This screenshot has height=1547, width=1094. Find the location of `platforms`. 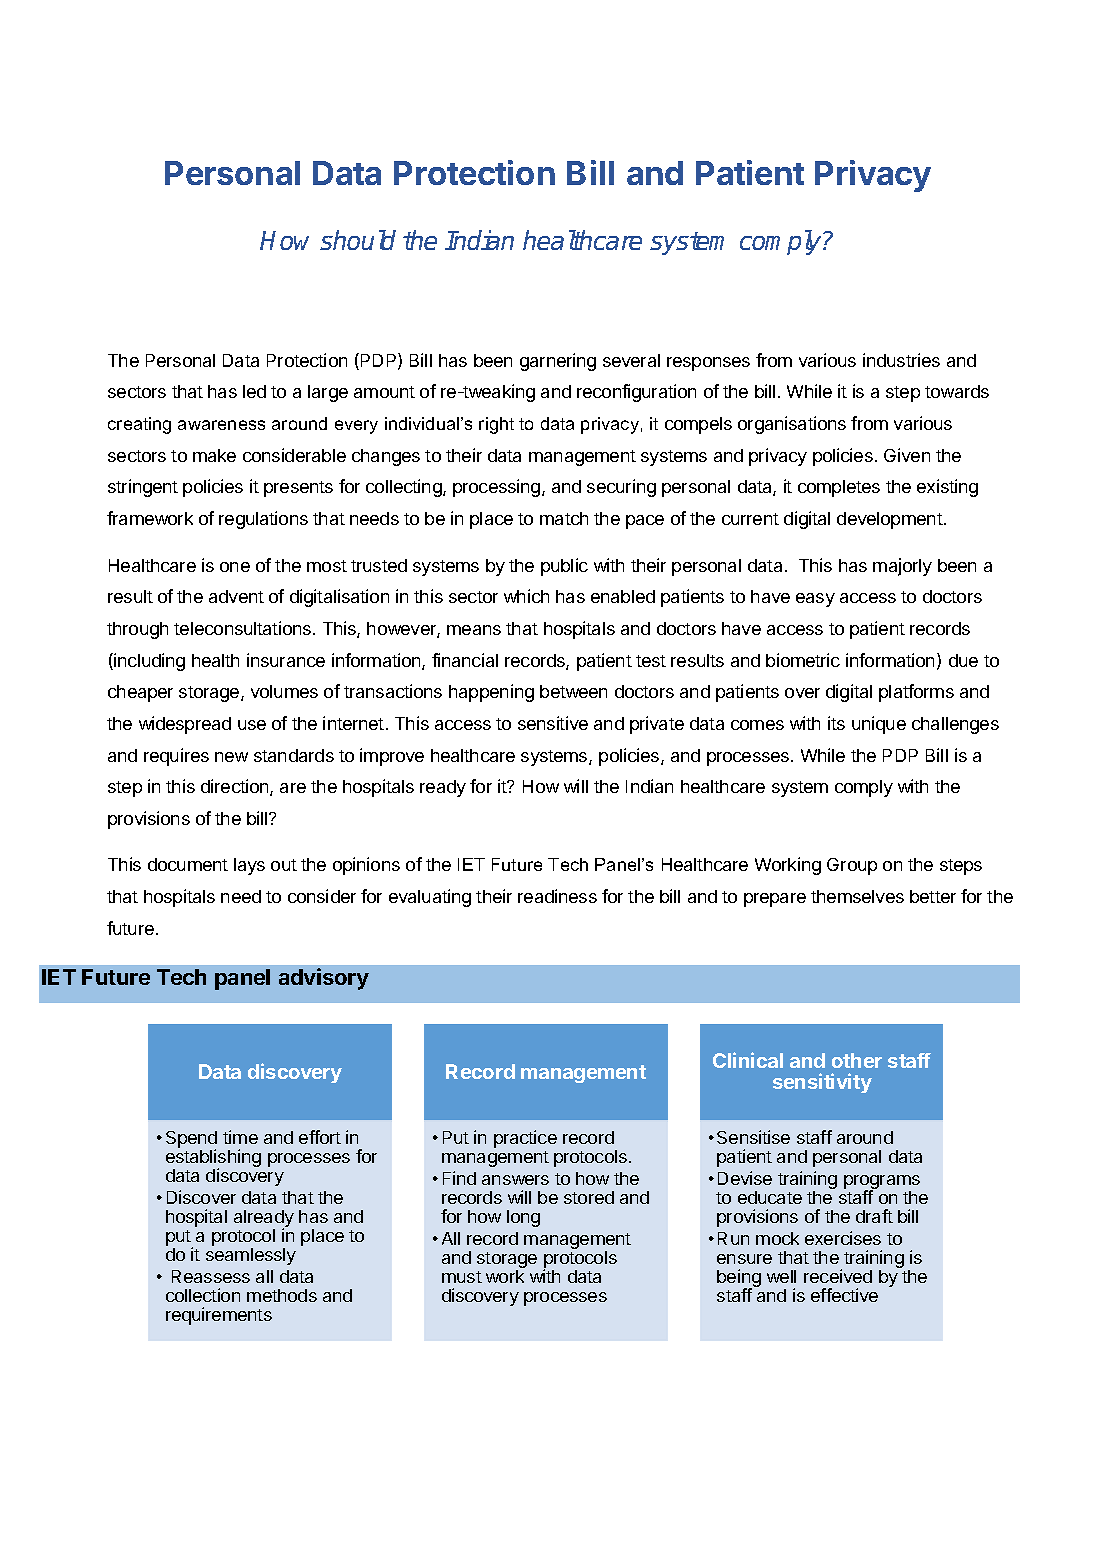

platforms is located at coordinates (916, 693).
